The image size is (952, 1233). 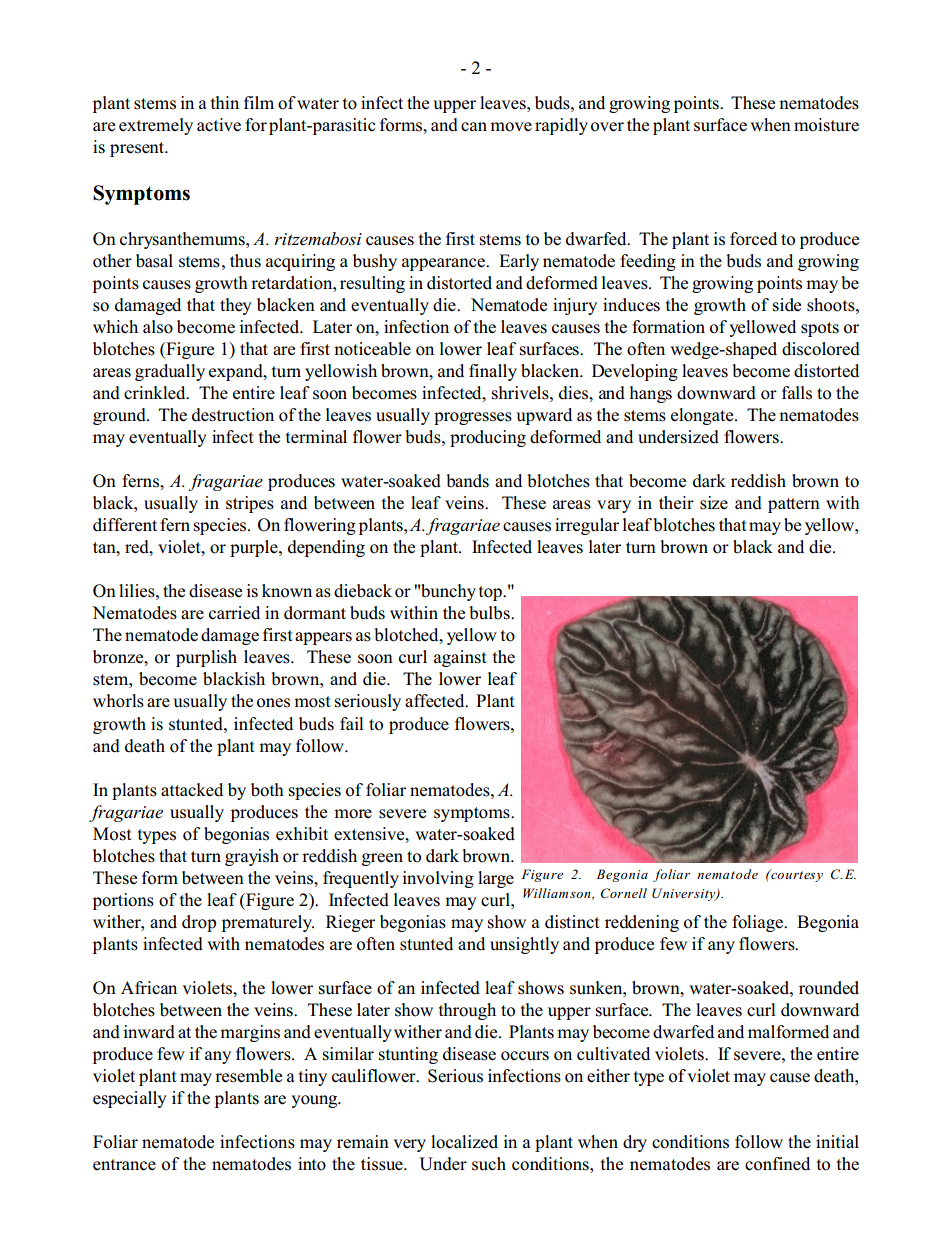 What do you see at coordinates (170, 372) in the document?
I see `gradually` at bounding box center [170, 372].
